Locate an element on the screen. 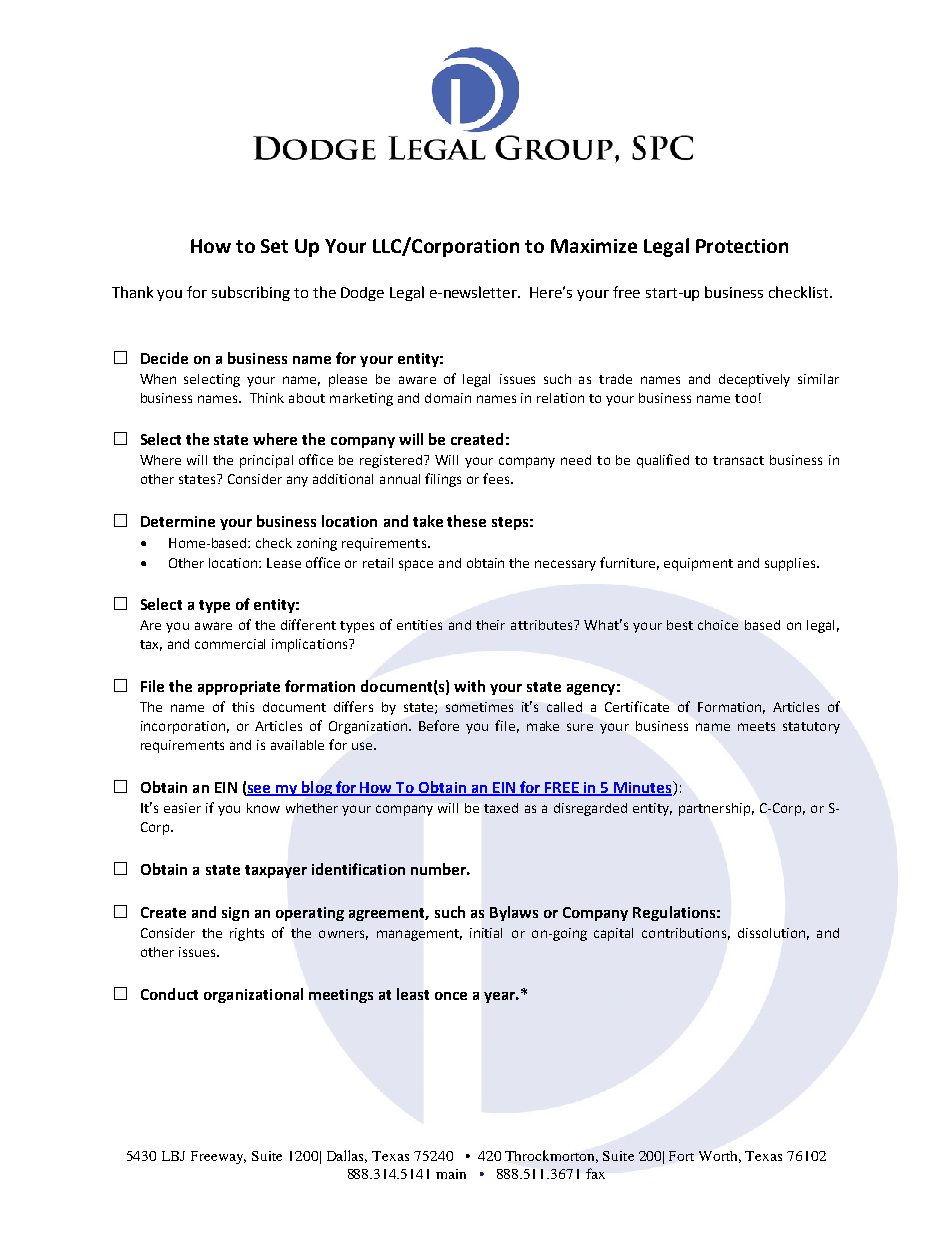  sometimes is located at coordinates (479, 707).
